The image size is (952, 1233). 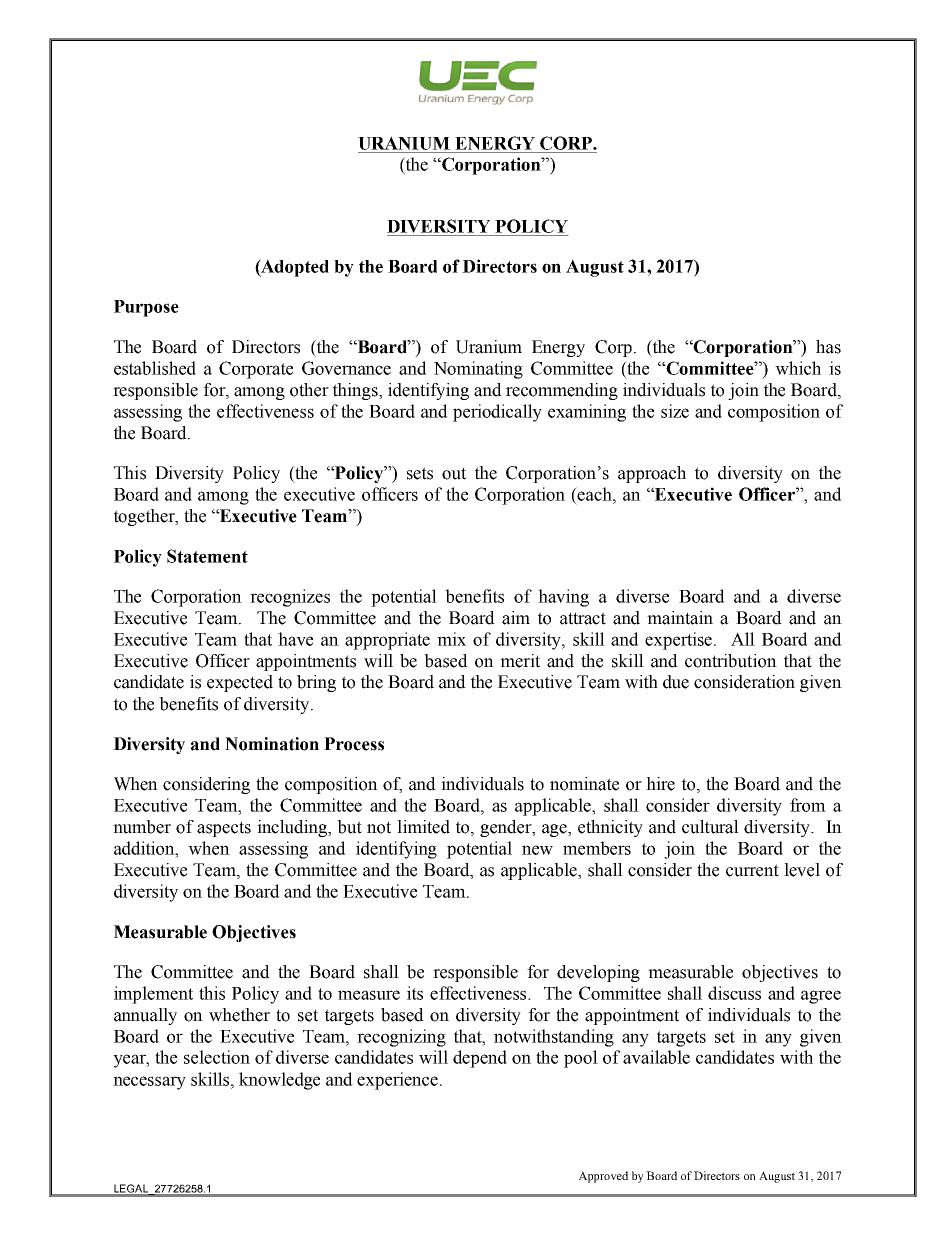 I want to click on established, so click(x=155, y=368).
